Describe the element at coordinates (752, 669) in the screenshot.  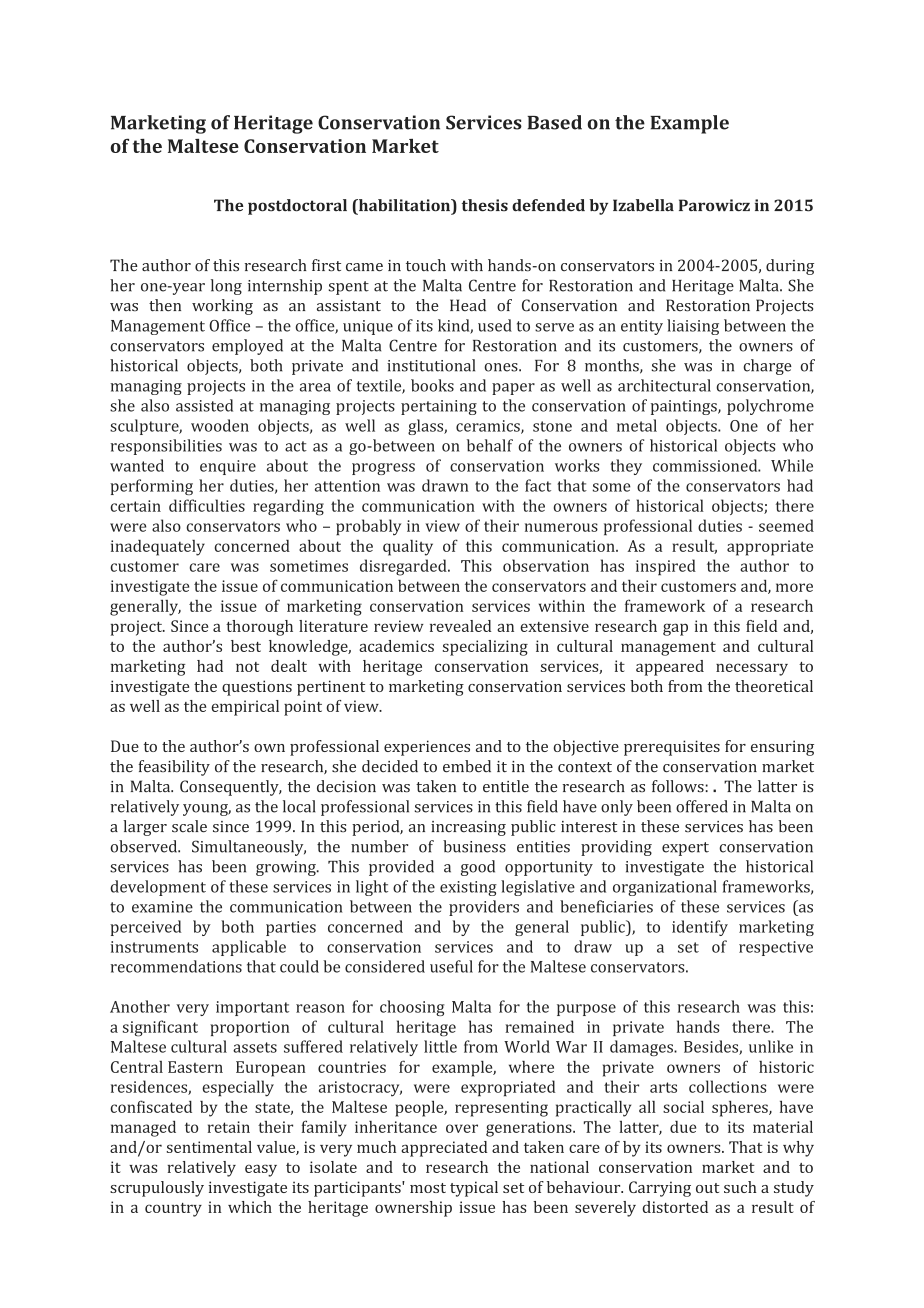
I see `necessary` at that location.
